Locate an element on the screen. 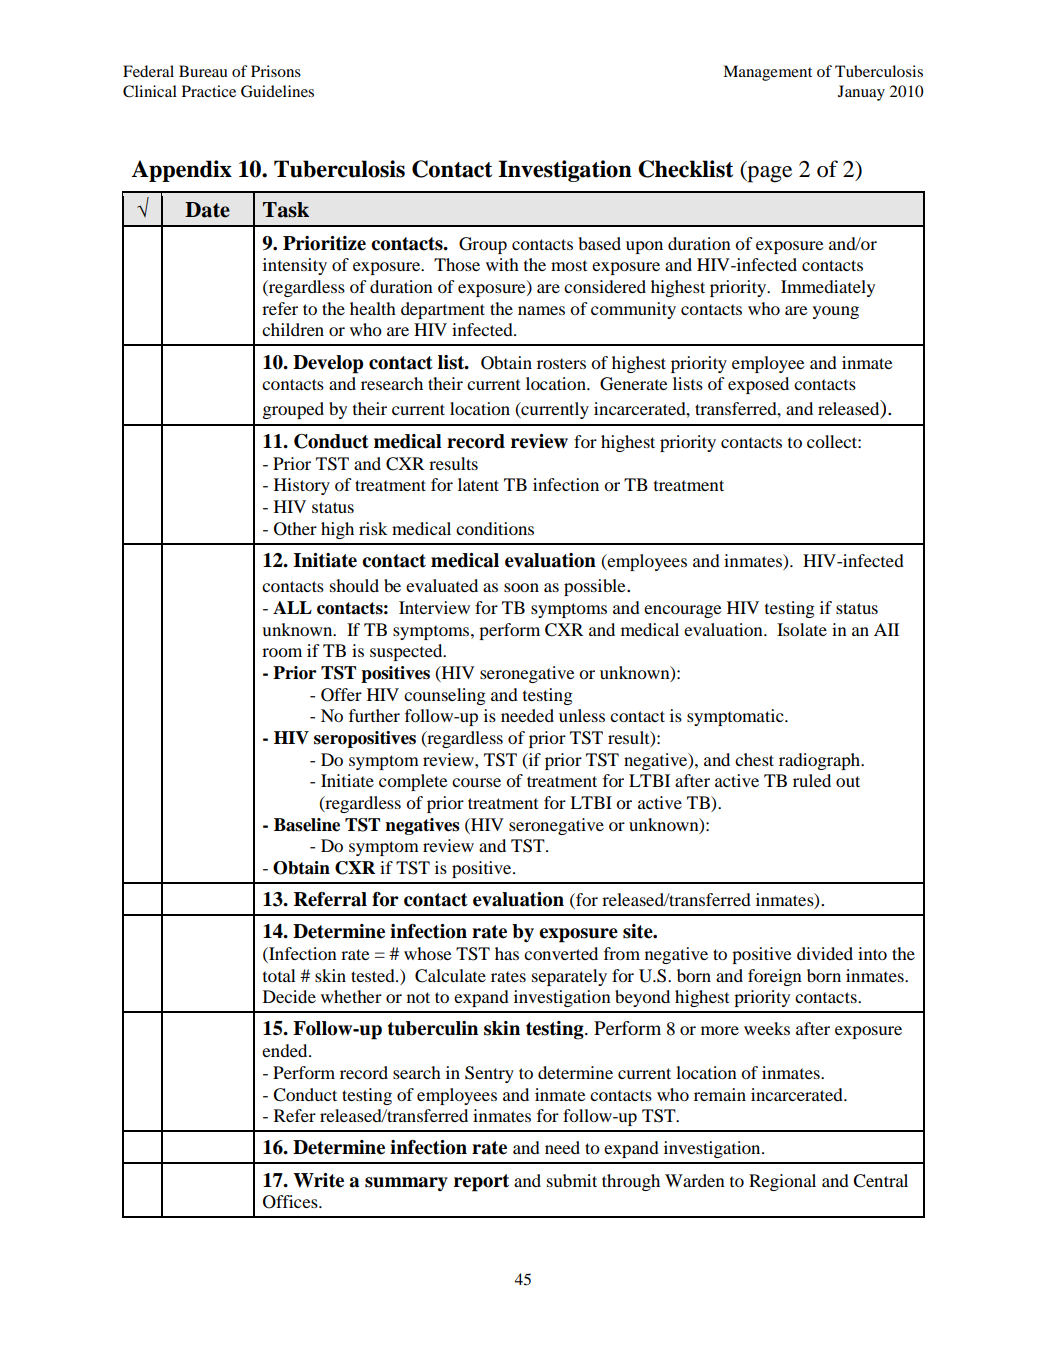  based is located at coordinates (600, 243).
